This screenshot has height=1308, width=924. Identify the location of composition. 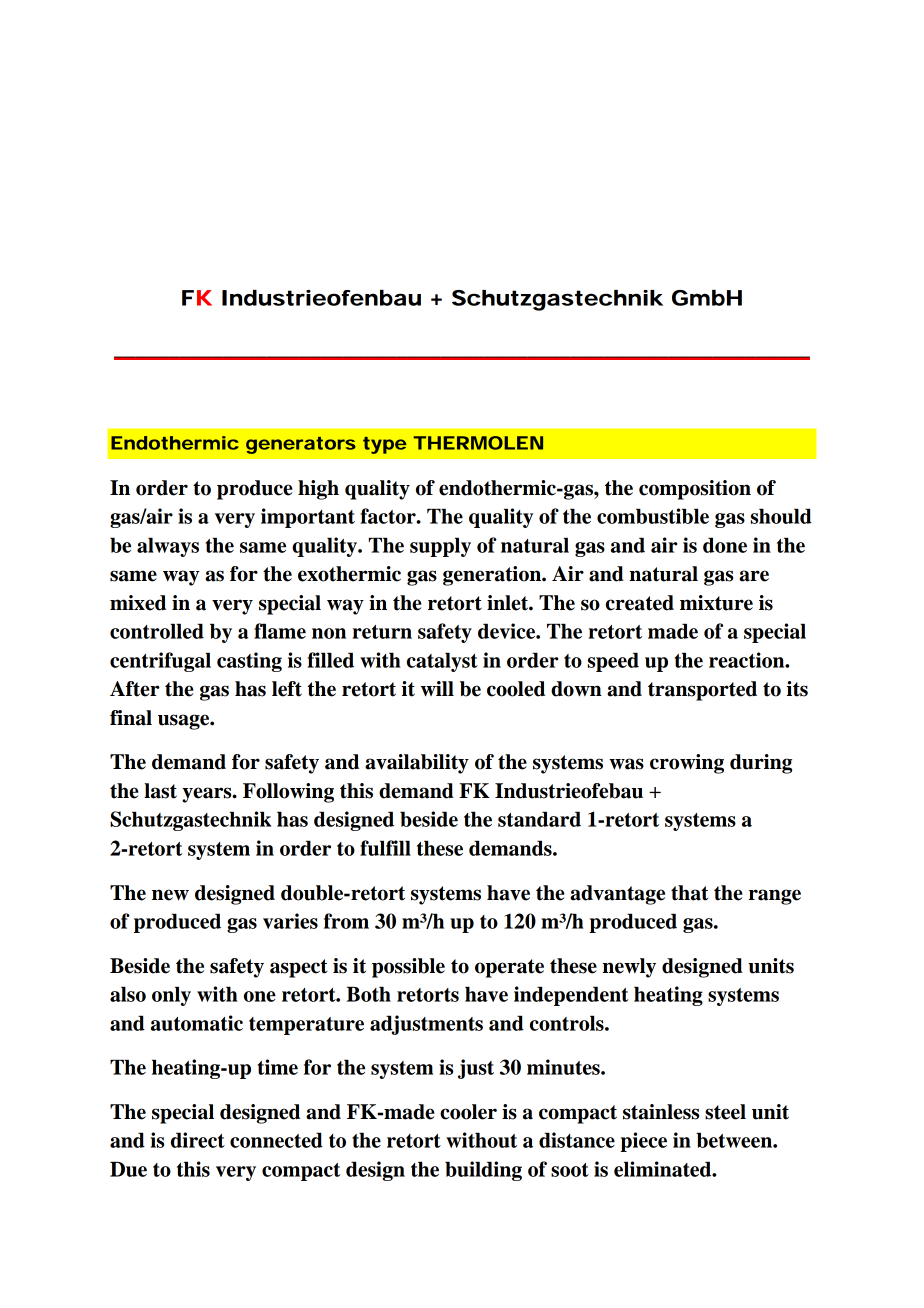
(695, 490).
